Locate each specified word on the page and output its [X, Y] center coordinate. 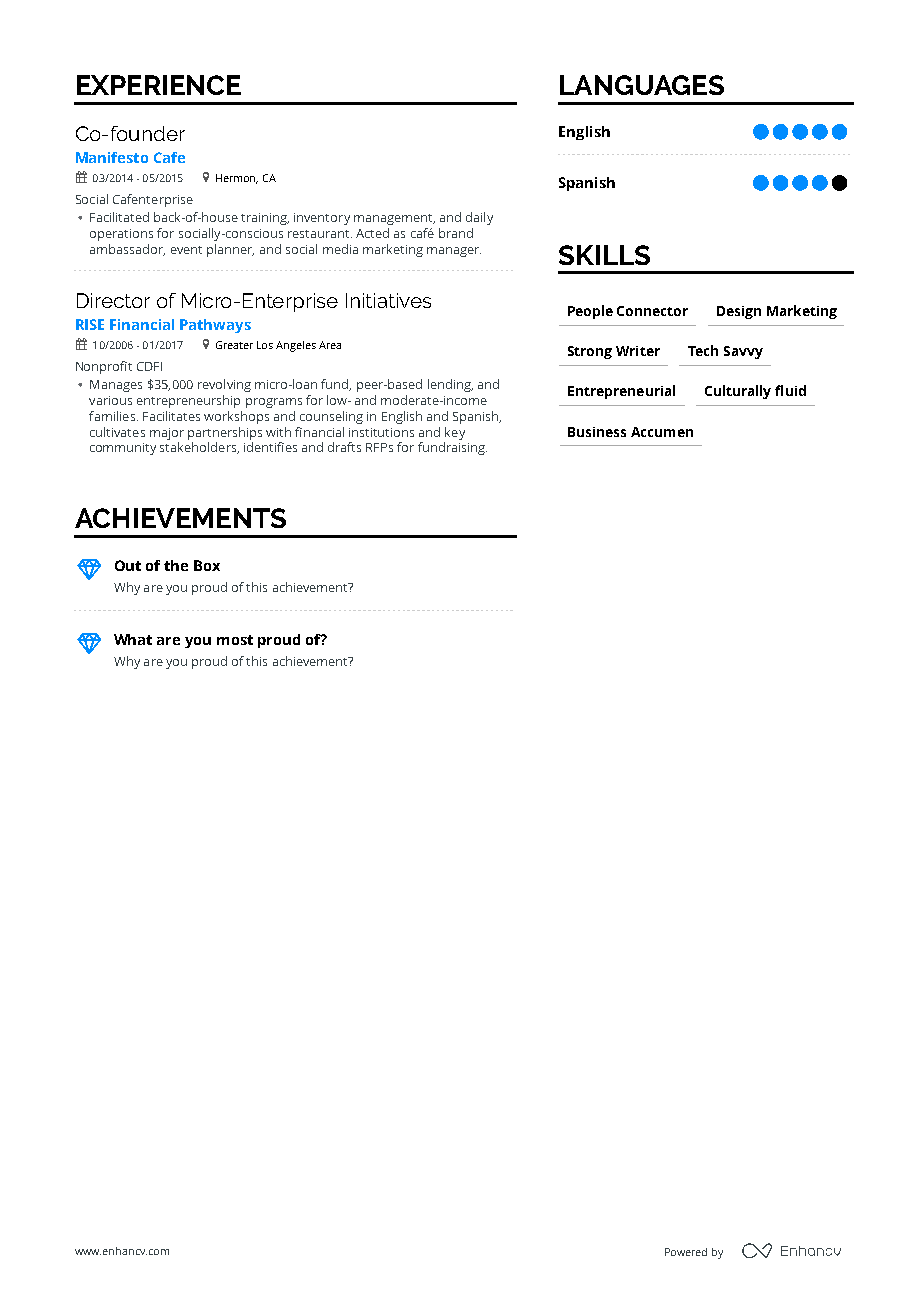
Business [597, 432]
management [394, 219]
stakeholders [199, 448]
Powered [686, 1252]
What [133, 639]
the [176, 565]
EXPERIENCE [159, 85]
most [235, 640]
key [455, 433]
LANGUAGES [642, 85]
